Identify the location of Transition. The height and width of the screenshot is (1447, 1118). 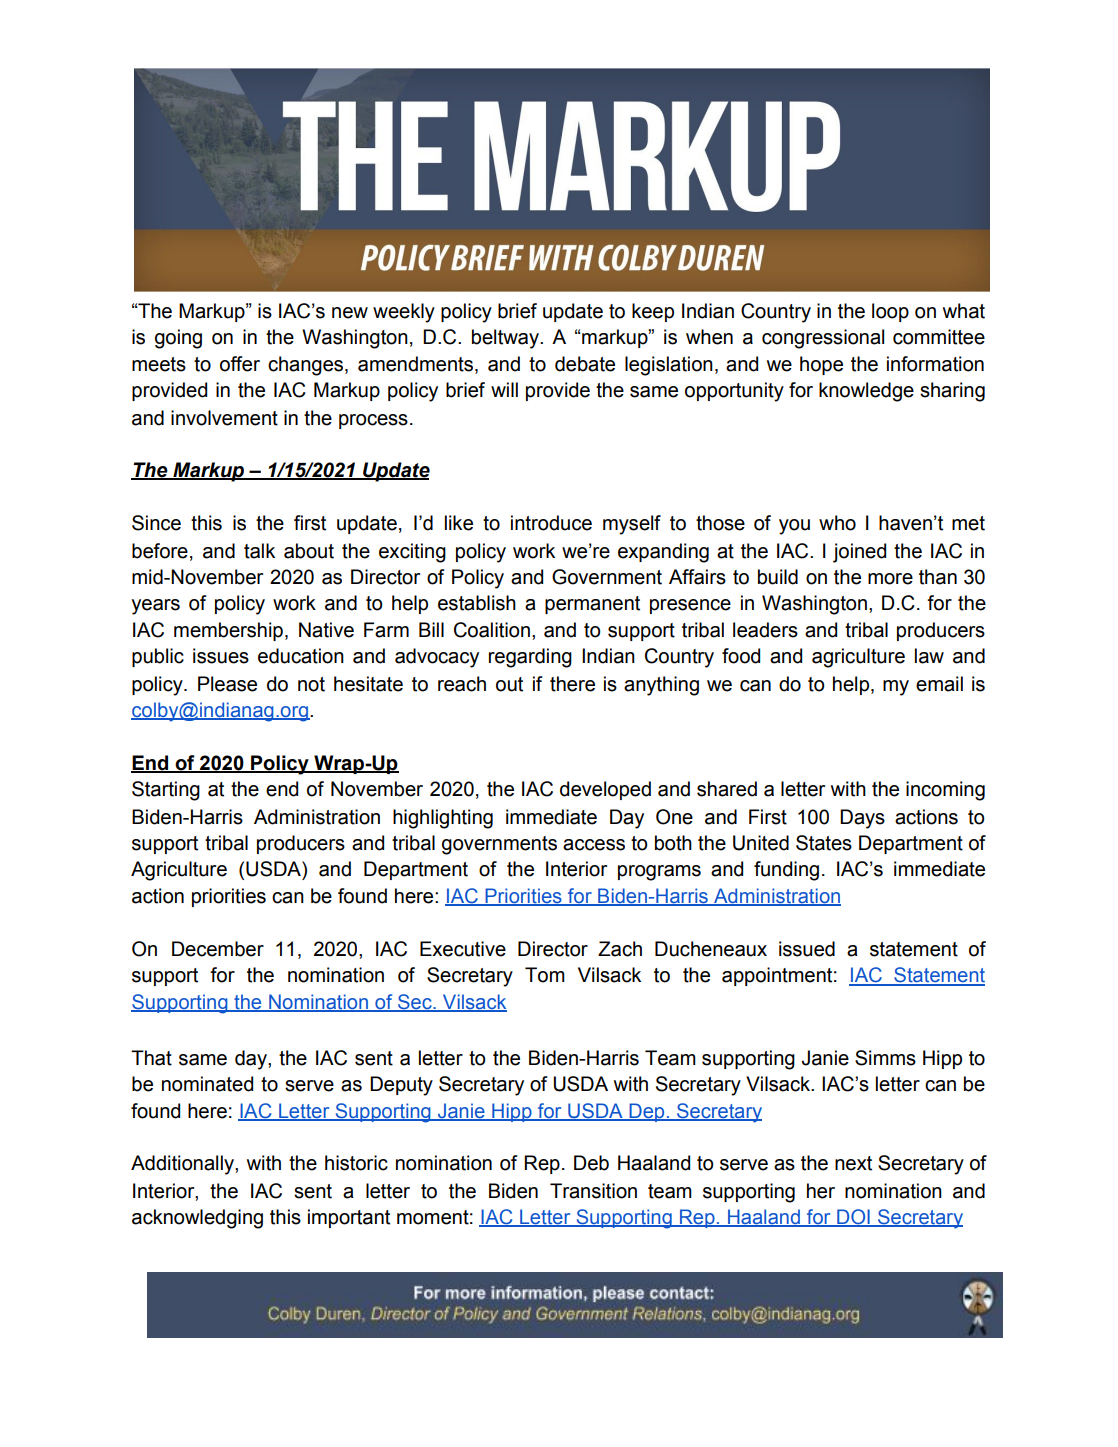
(593, 1191).
